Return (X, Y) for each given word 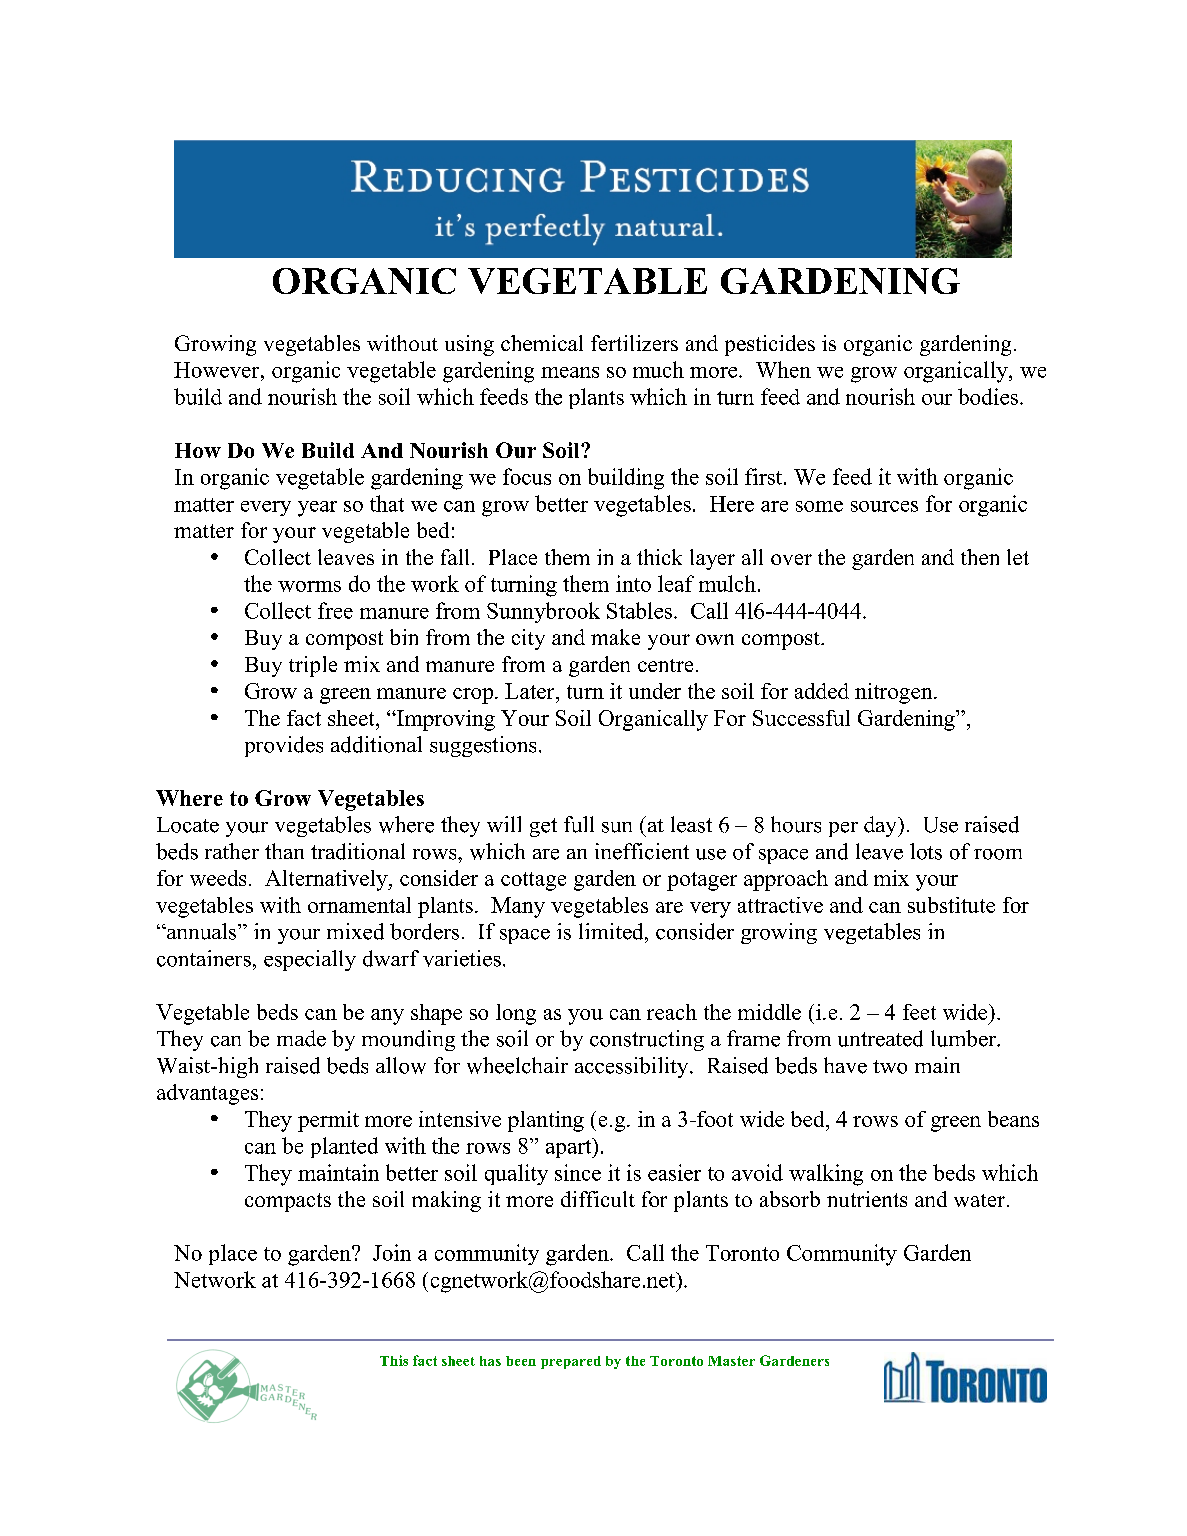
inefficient (642, 851)
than (284, 851)
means (570, 372)
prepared (571, 1362)
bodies (988, 396)
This (394, 1360)
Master (731, 1361)
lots (926, 851)
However (218, 370)
